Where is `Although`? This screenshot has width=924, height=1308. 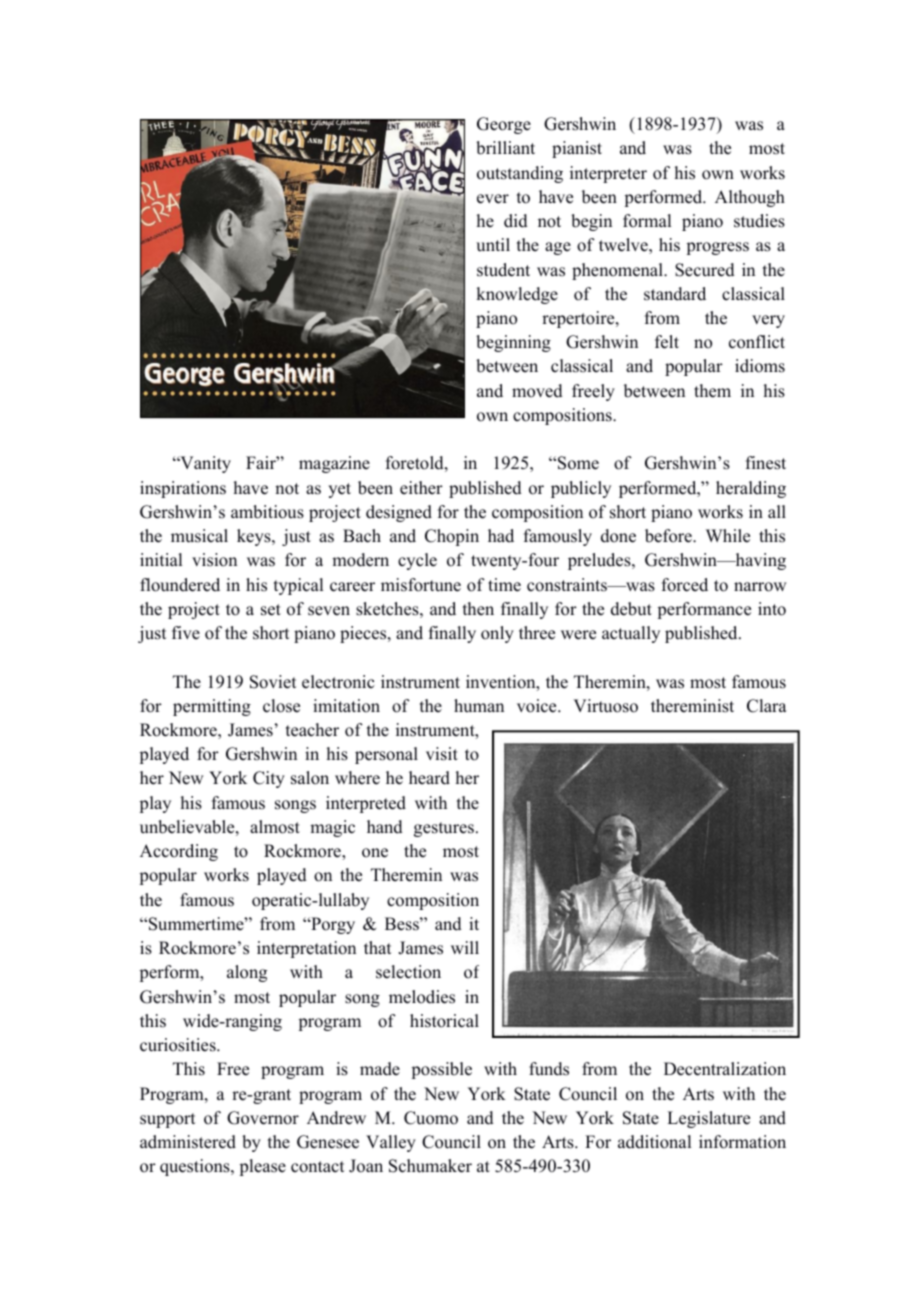 Although is located at coordinates (750, 198).
